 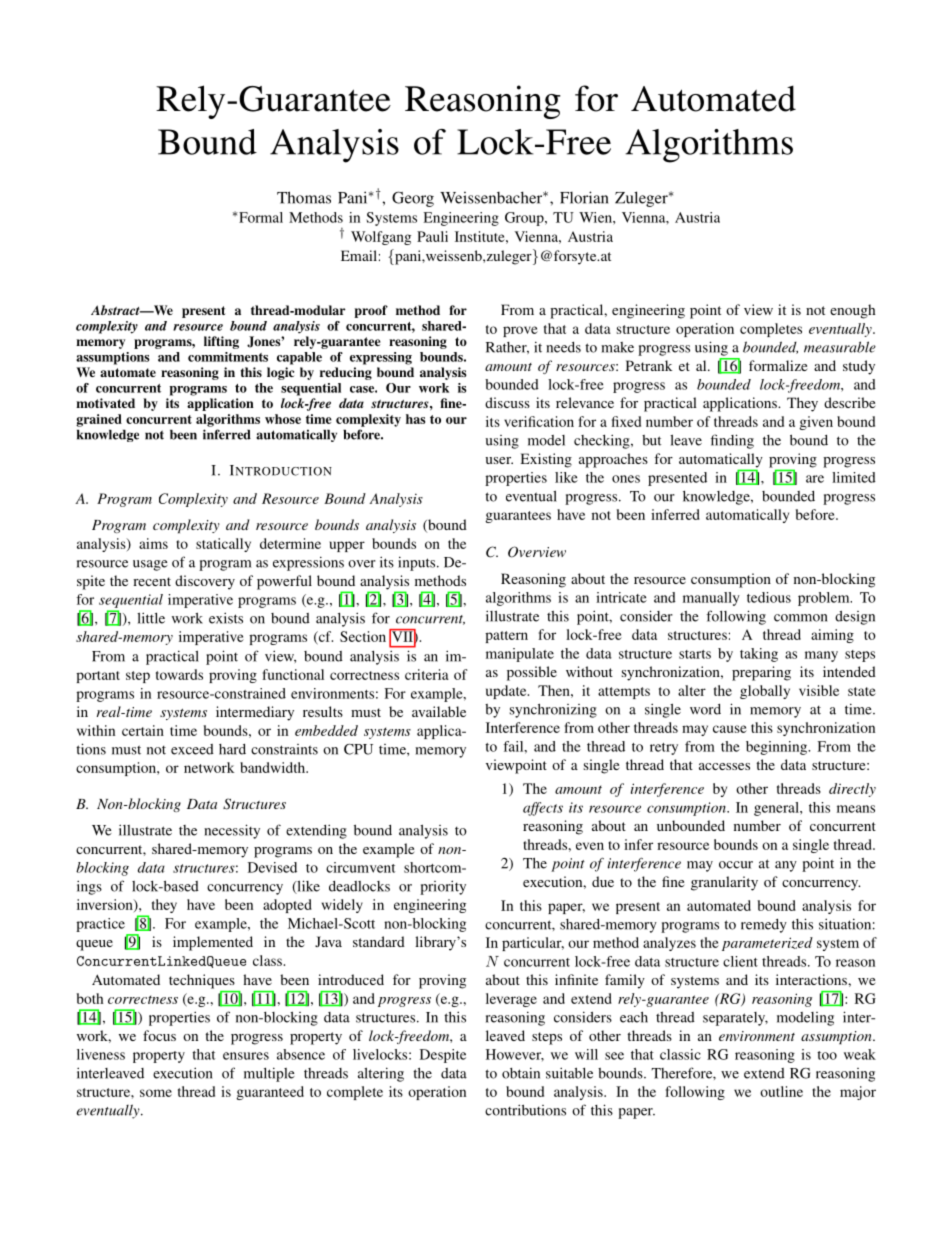 What do you see at coordinates (304, 197) in the image?
I see `Thomas` at bounding box center [304, 197].
